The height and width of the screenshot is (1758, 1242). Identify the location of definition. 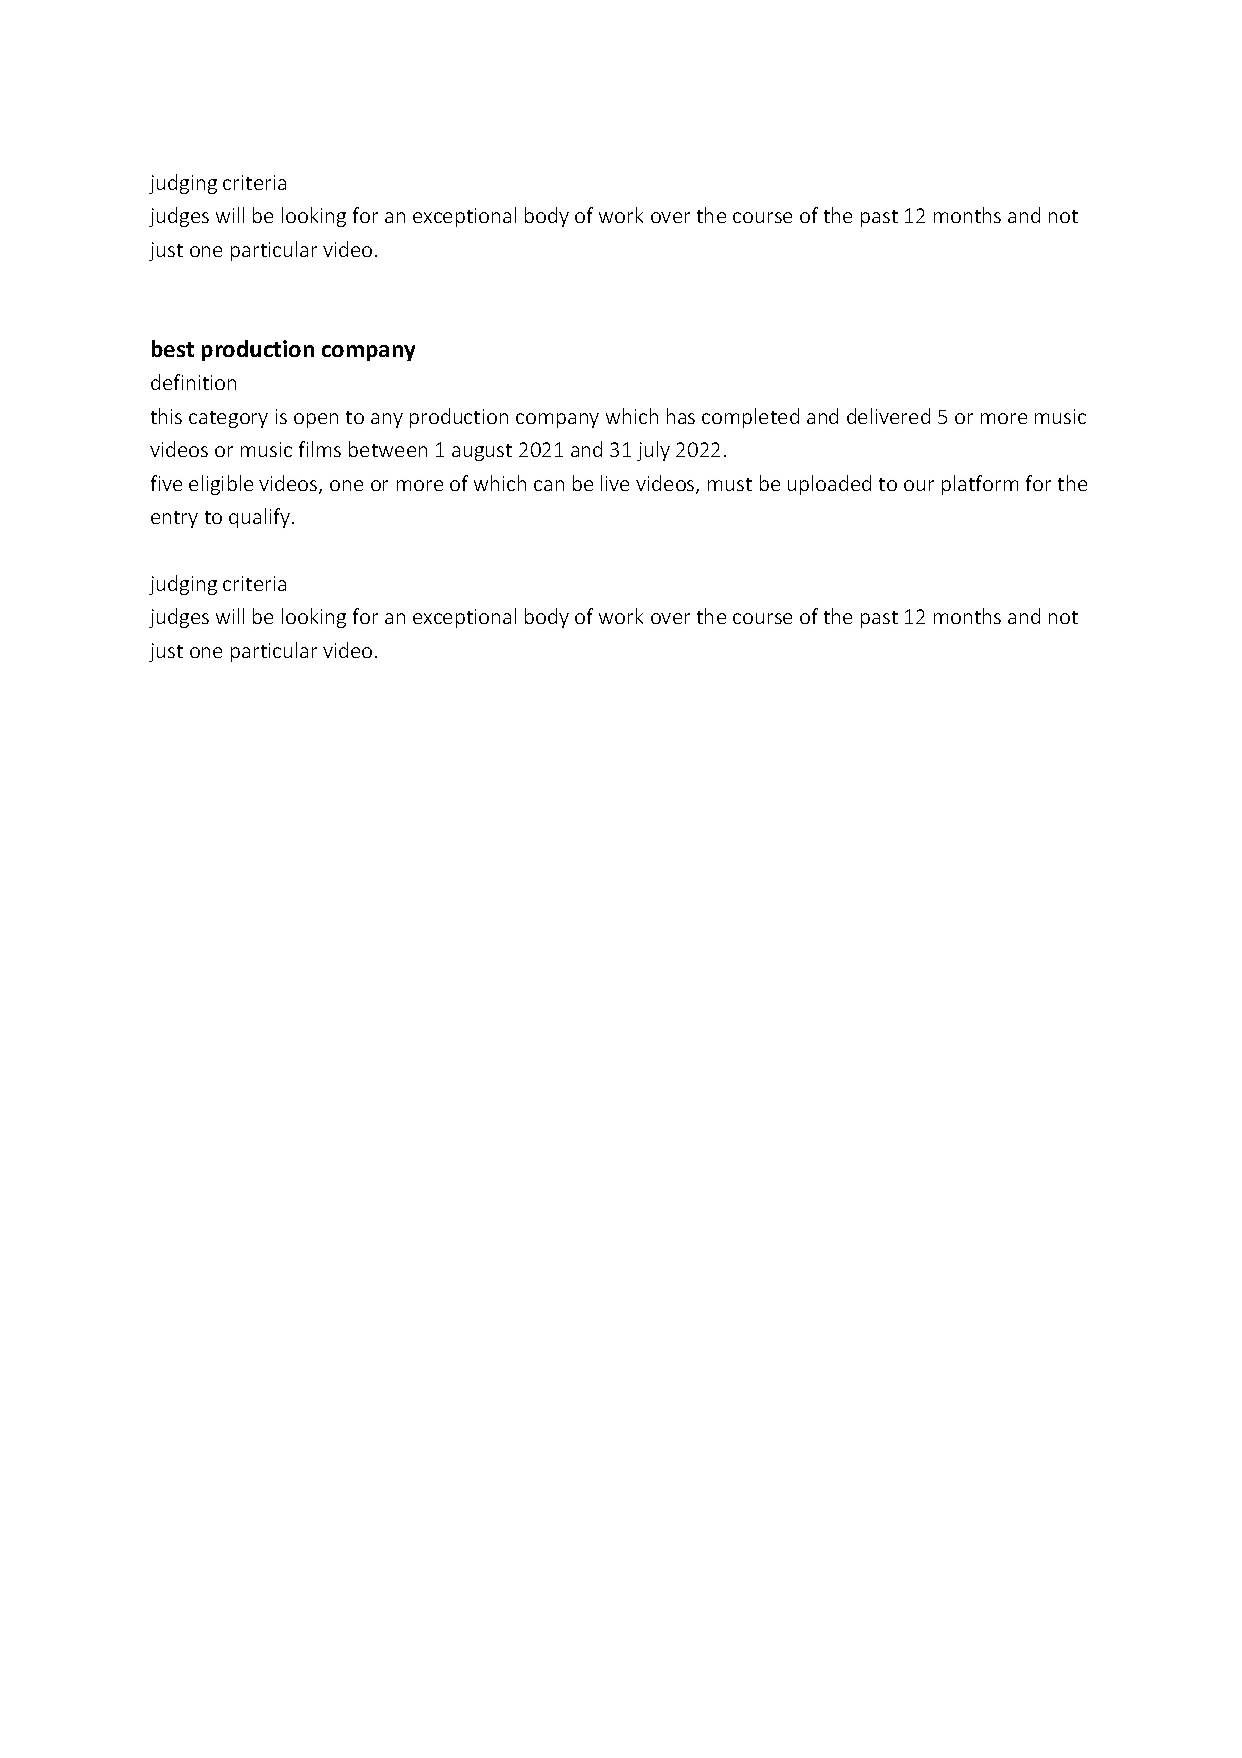
(193, 382).
